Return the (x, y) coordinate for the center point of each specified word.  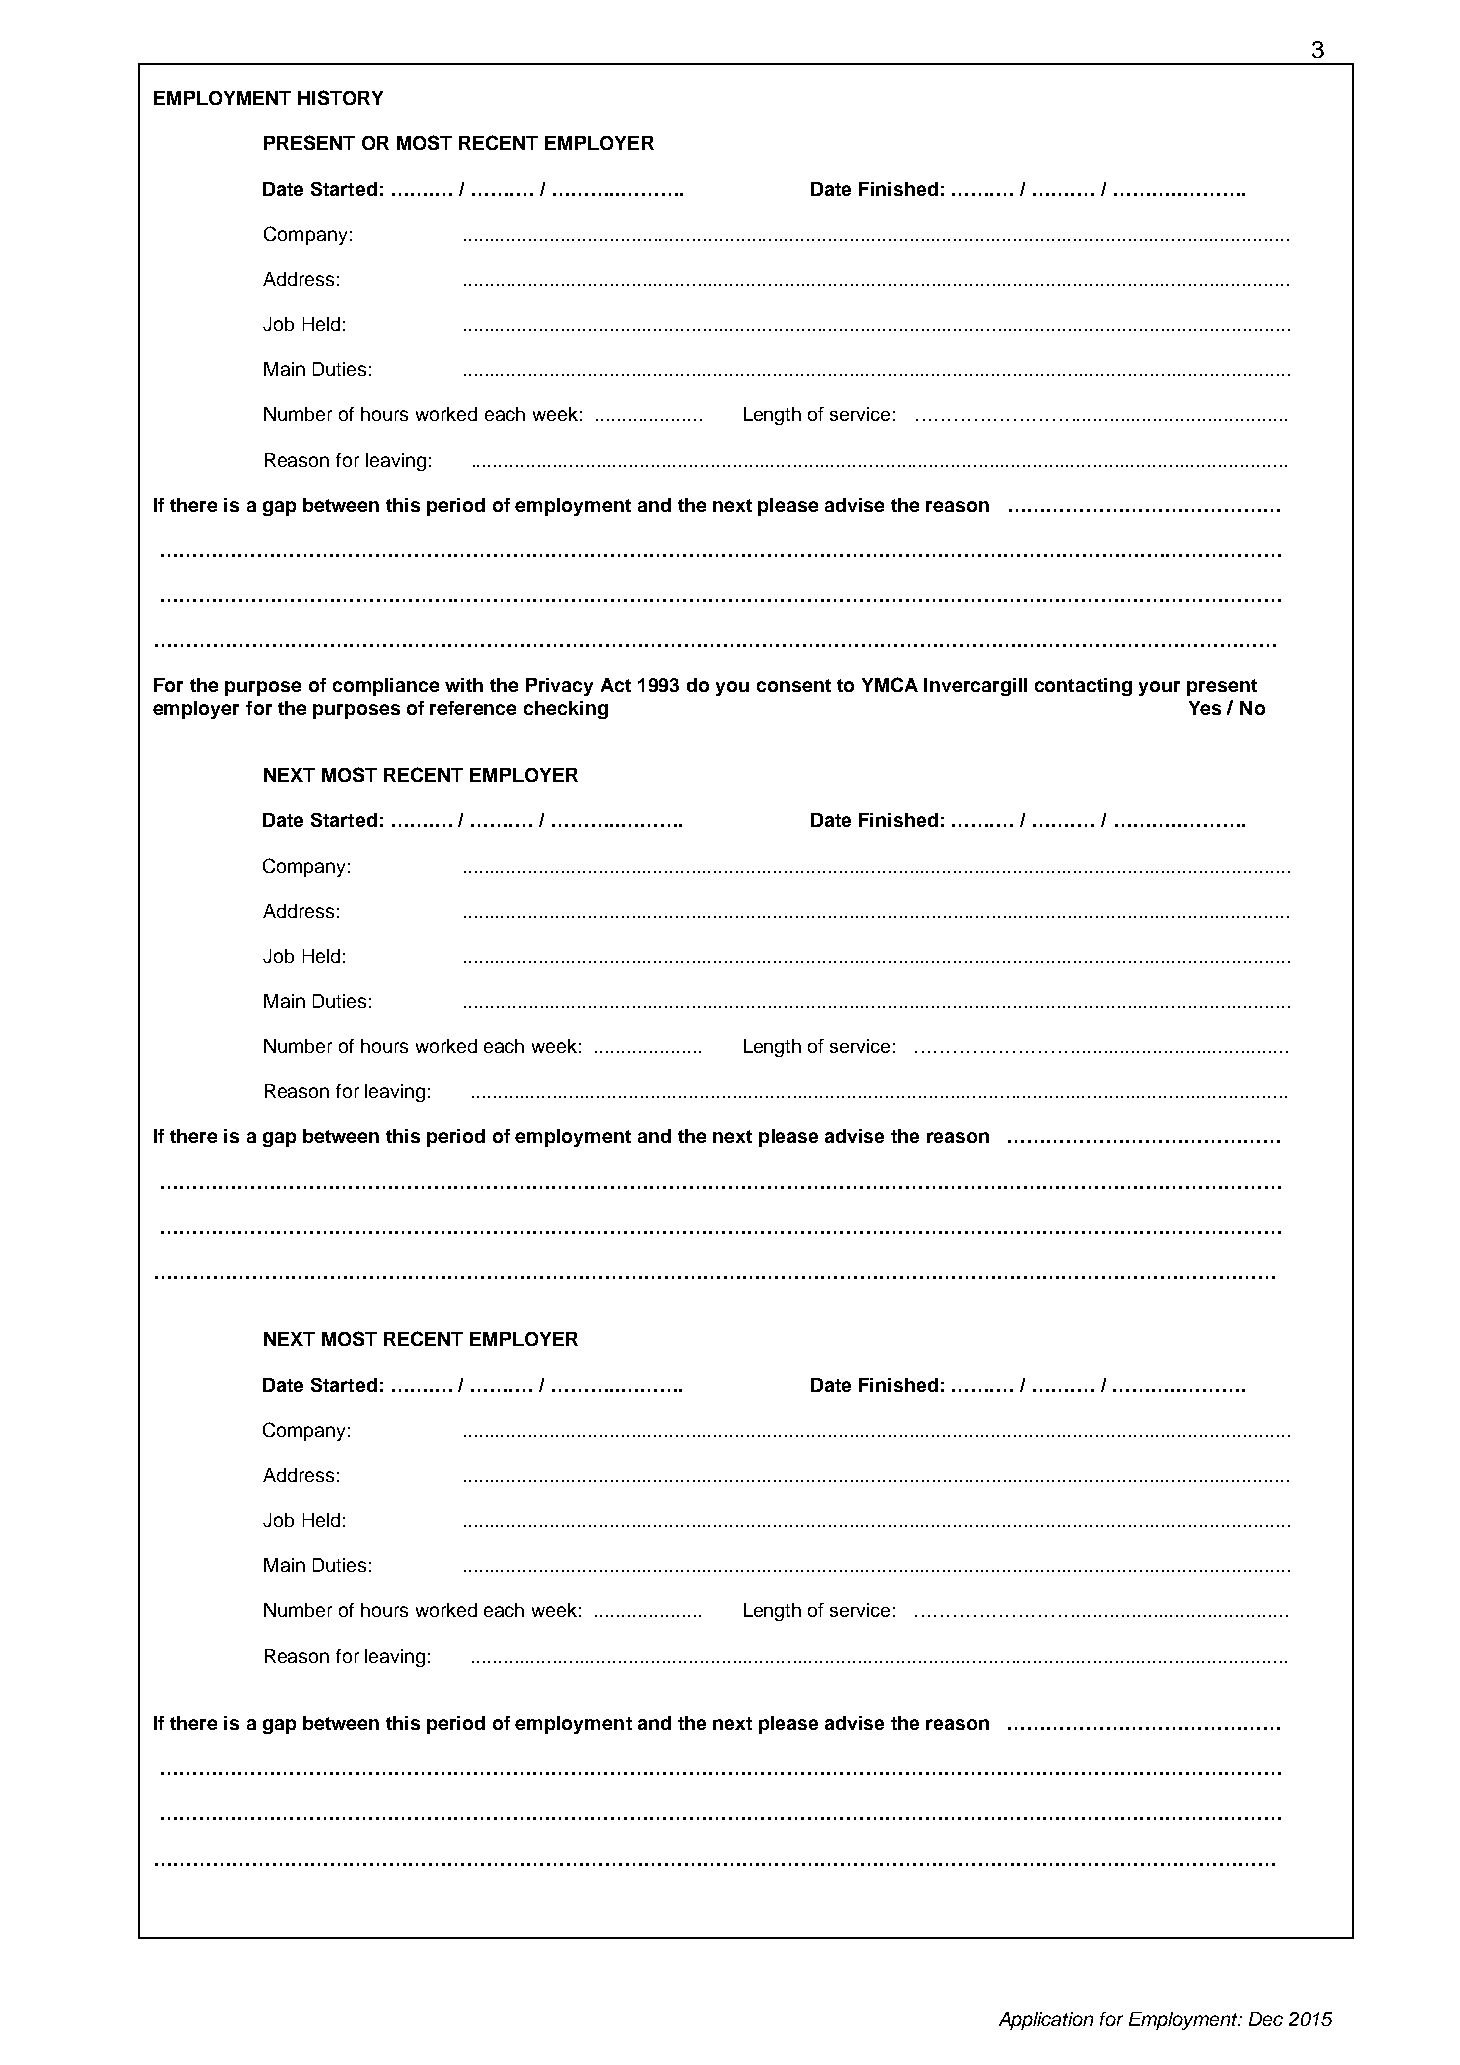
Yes (1205, 708)
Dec (1266, 2019)
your (1159, 688)
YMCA (890, 684)
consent (794, 685)
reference (473, 708)
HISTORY (340, 97)
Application (1046, 2021)
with (464, 685)
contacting (1083, 687)
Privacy (559, 687)
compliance (386, 687)
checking (566, 710)
